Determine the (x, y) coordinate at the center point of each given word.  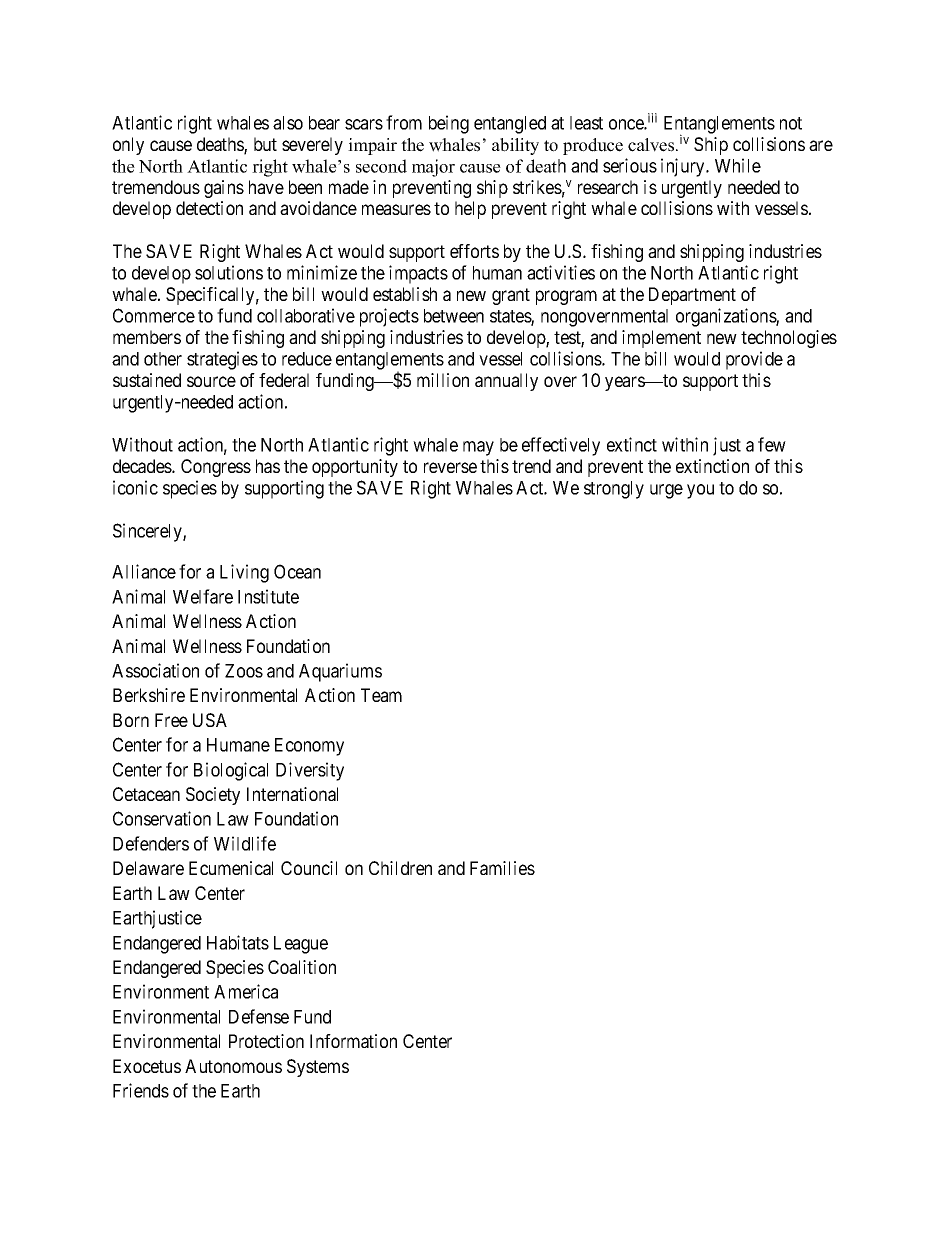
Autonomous (233, 1066)
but (265, 144)
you (700, 491)
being (449, 124)
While (738, 165)
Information (353, 1041)
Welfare (203, 596)
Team (381, 695)
